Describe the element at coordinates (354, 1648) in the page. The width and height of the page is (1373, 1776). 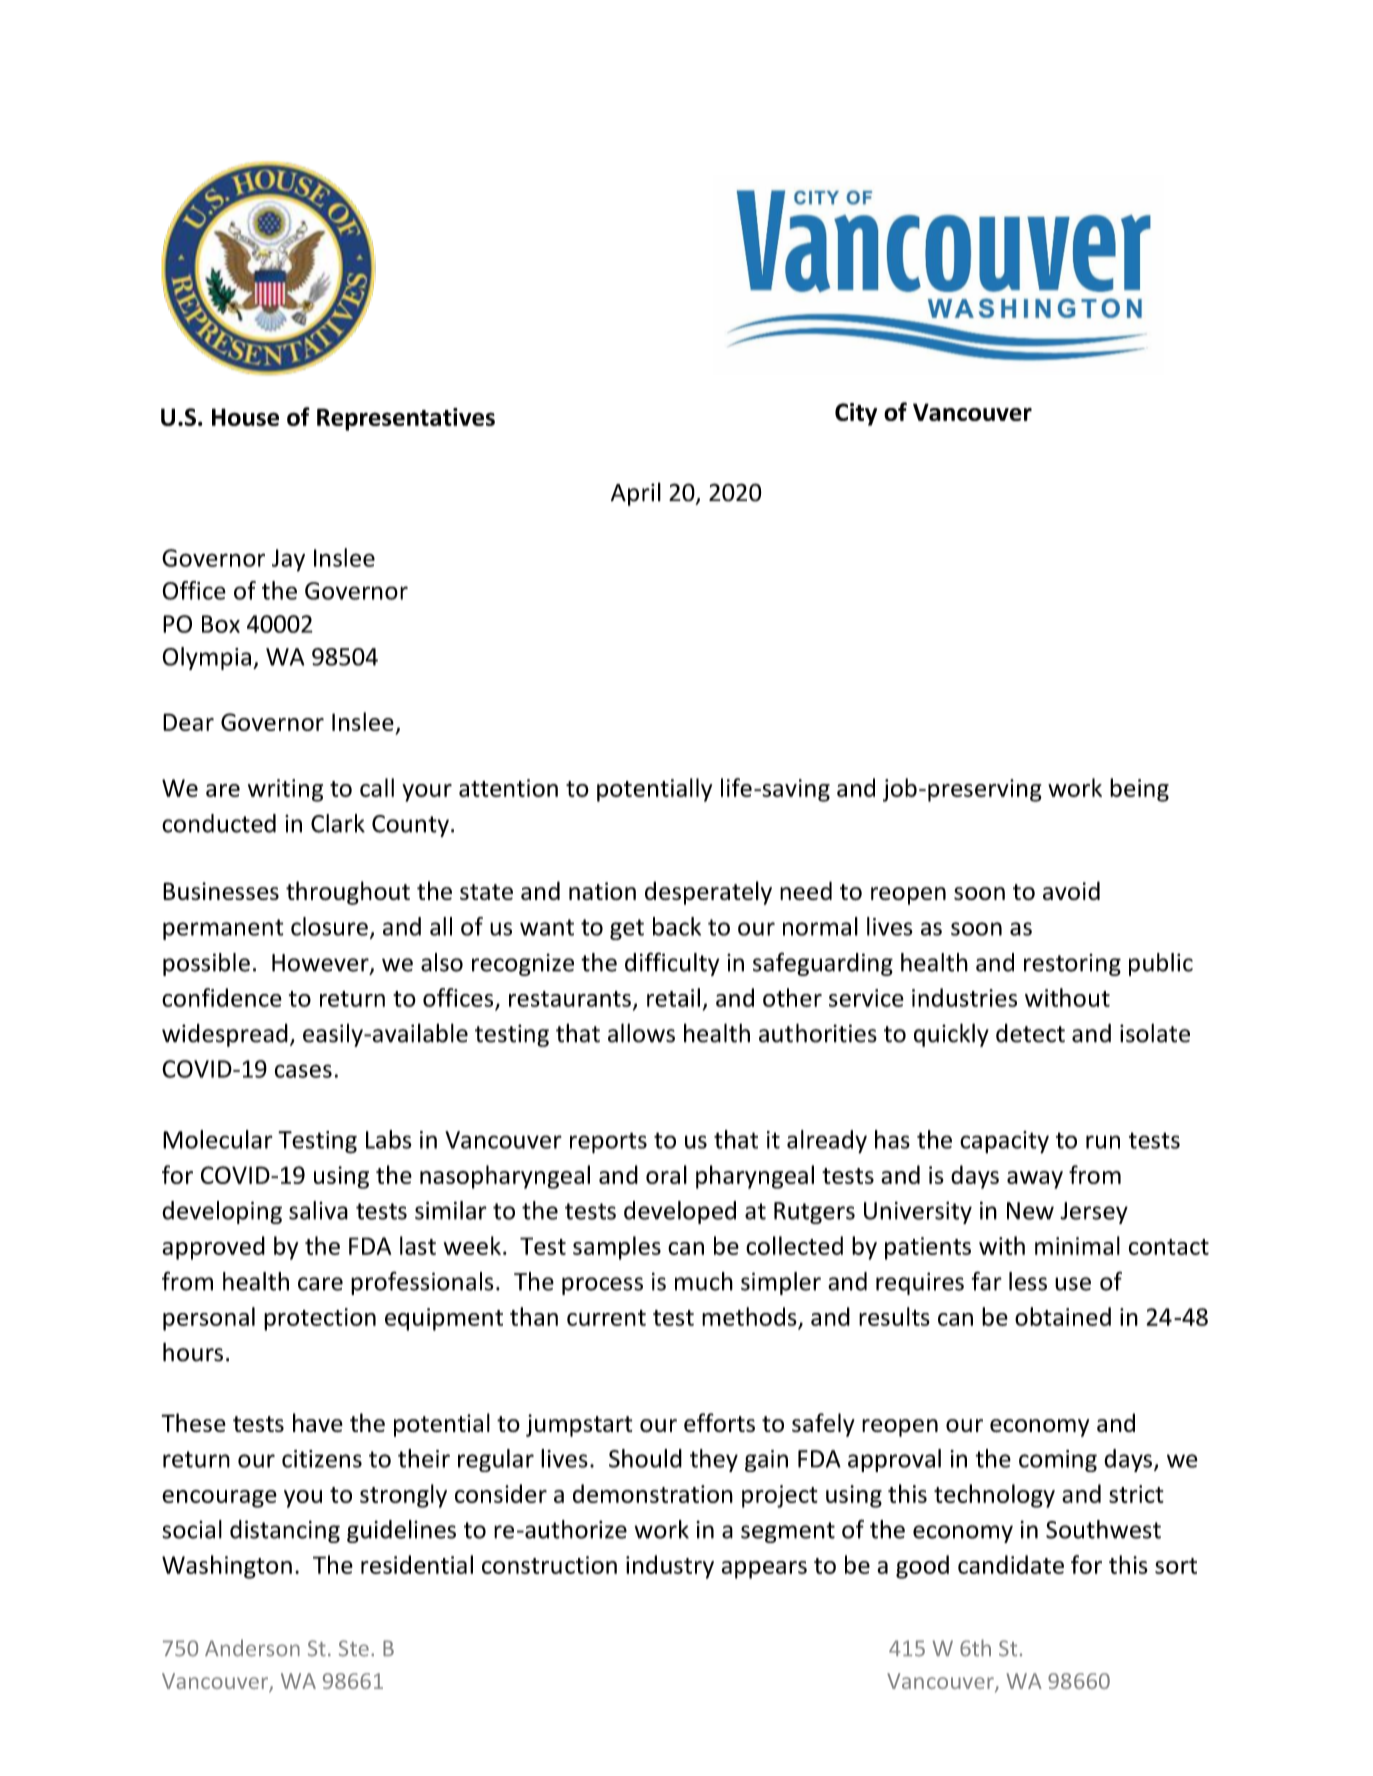
I see `Ste` at that location.
